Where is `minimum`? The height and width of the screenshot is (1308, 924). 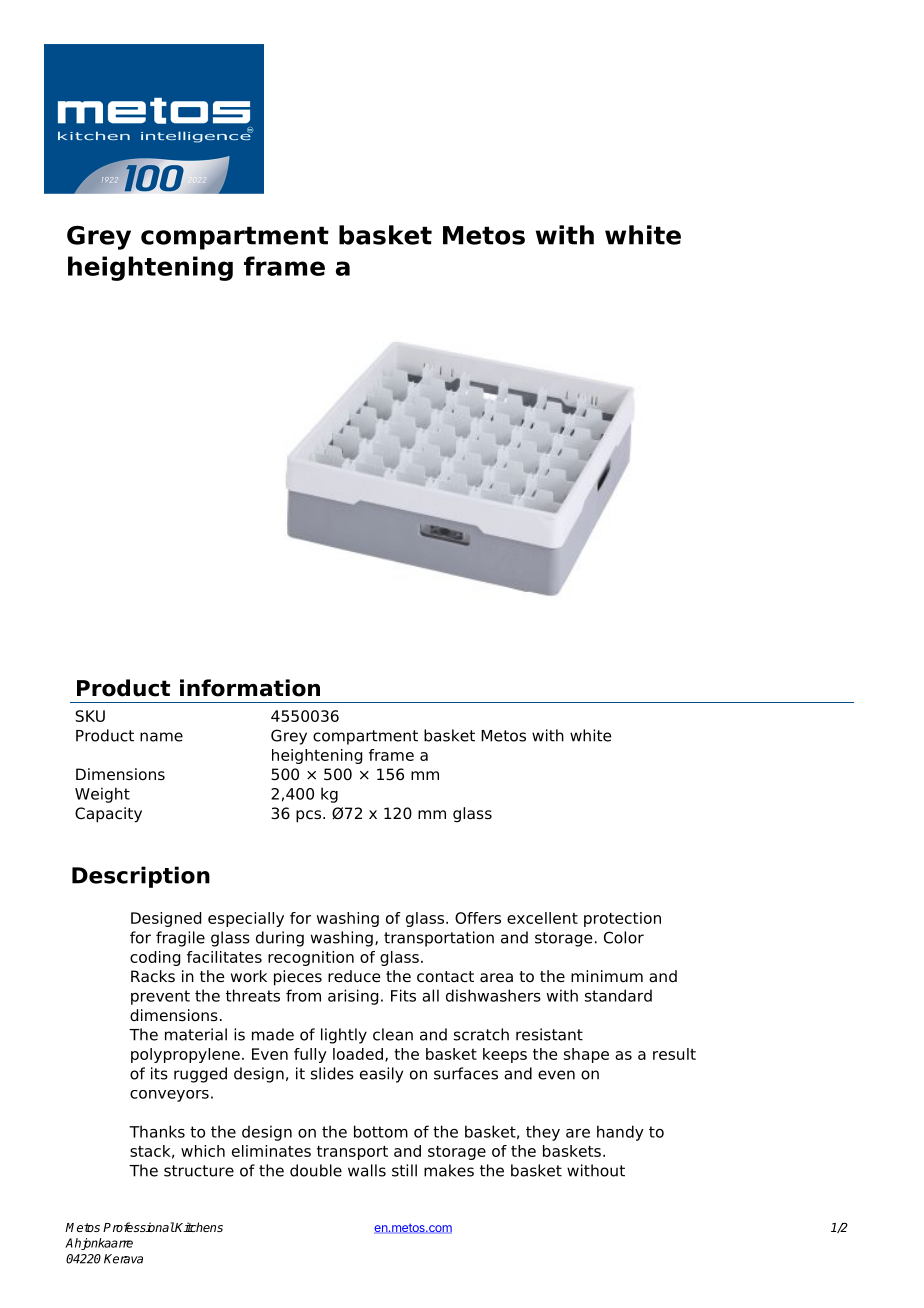 minimum is located at coordinates (607, 976).
